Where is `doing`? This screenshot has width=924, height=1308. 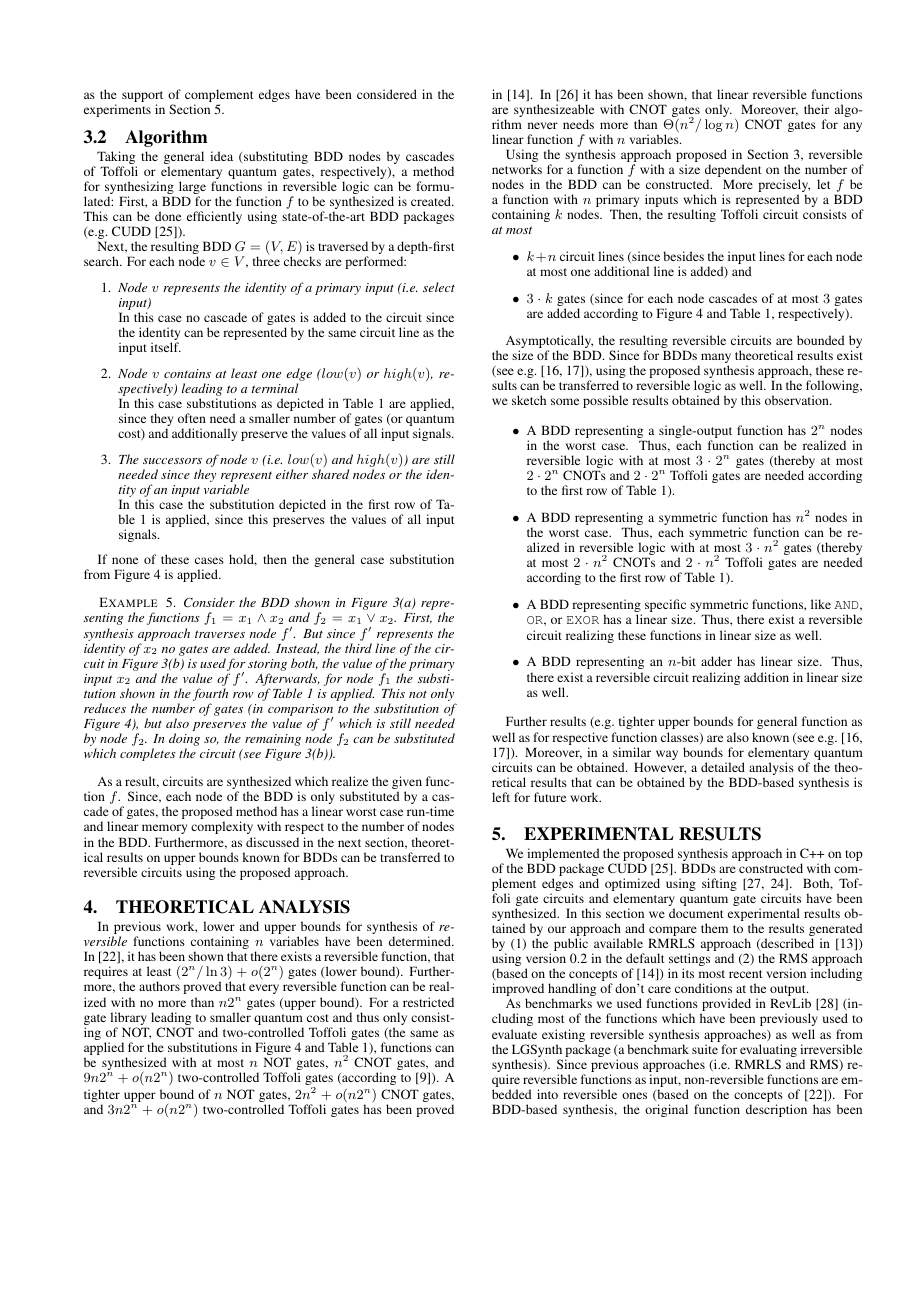 doing is located at coordinates (184, 741).
